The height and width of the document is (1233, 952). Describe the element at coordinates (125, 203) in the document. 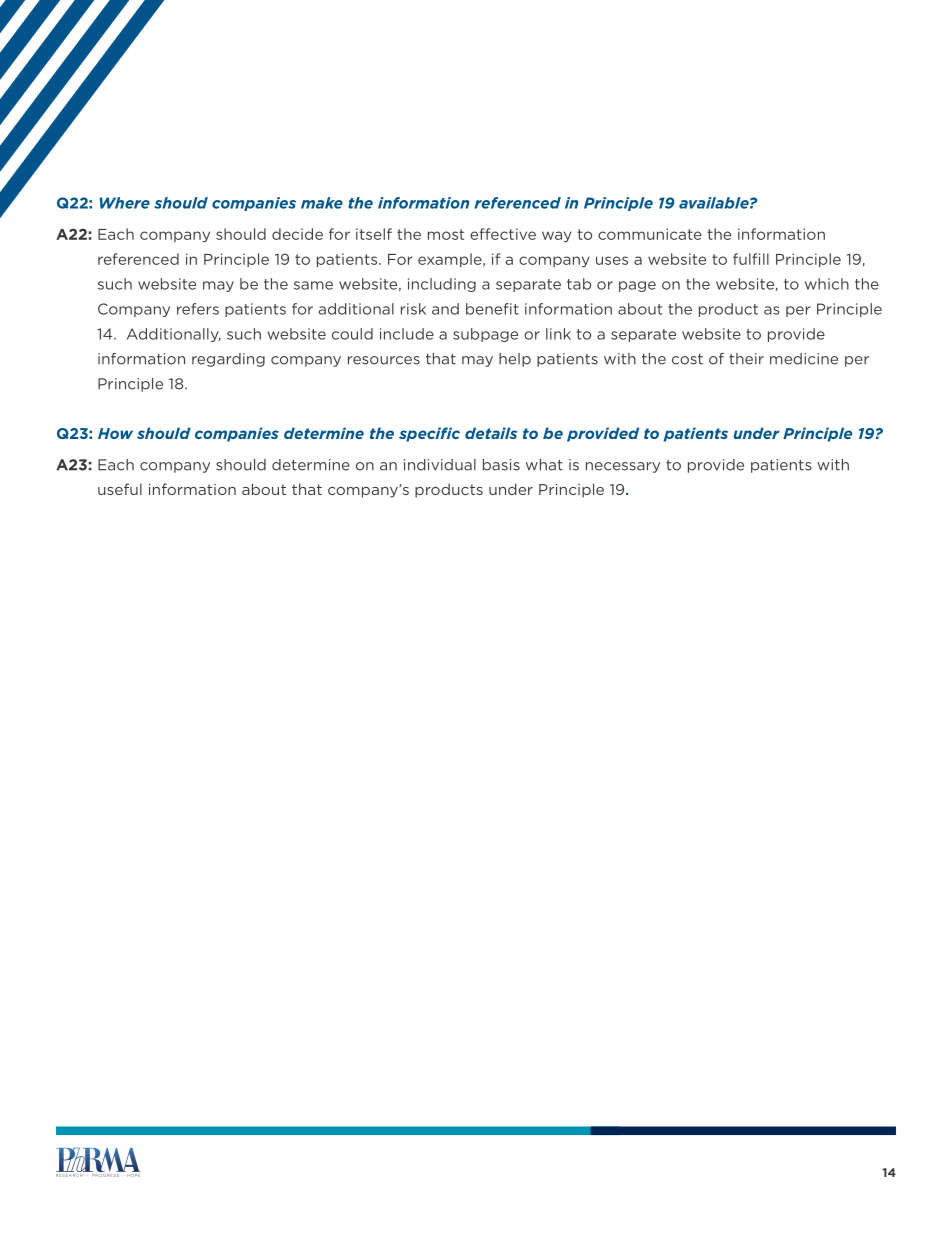

I see `Where` at that location.
